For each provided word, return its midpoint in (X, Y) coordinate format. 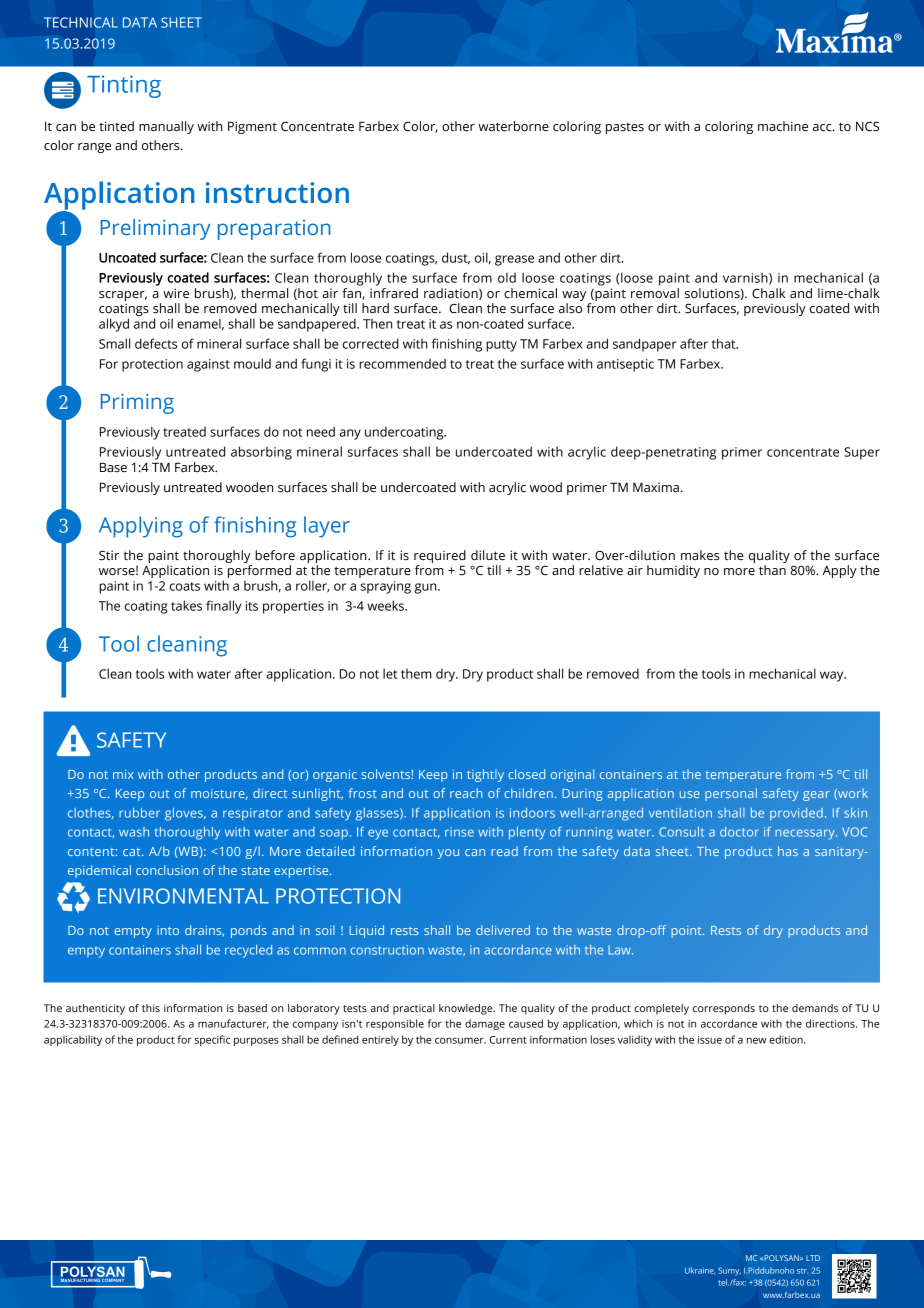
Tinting (124, 86)
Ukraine (700, 1271)
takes (186, 605)
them (416, 674)
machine (783, 126)
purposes (256, 1041)
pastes (625, 128)
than (772, 570)
